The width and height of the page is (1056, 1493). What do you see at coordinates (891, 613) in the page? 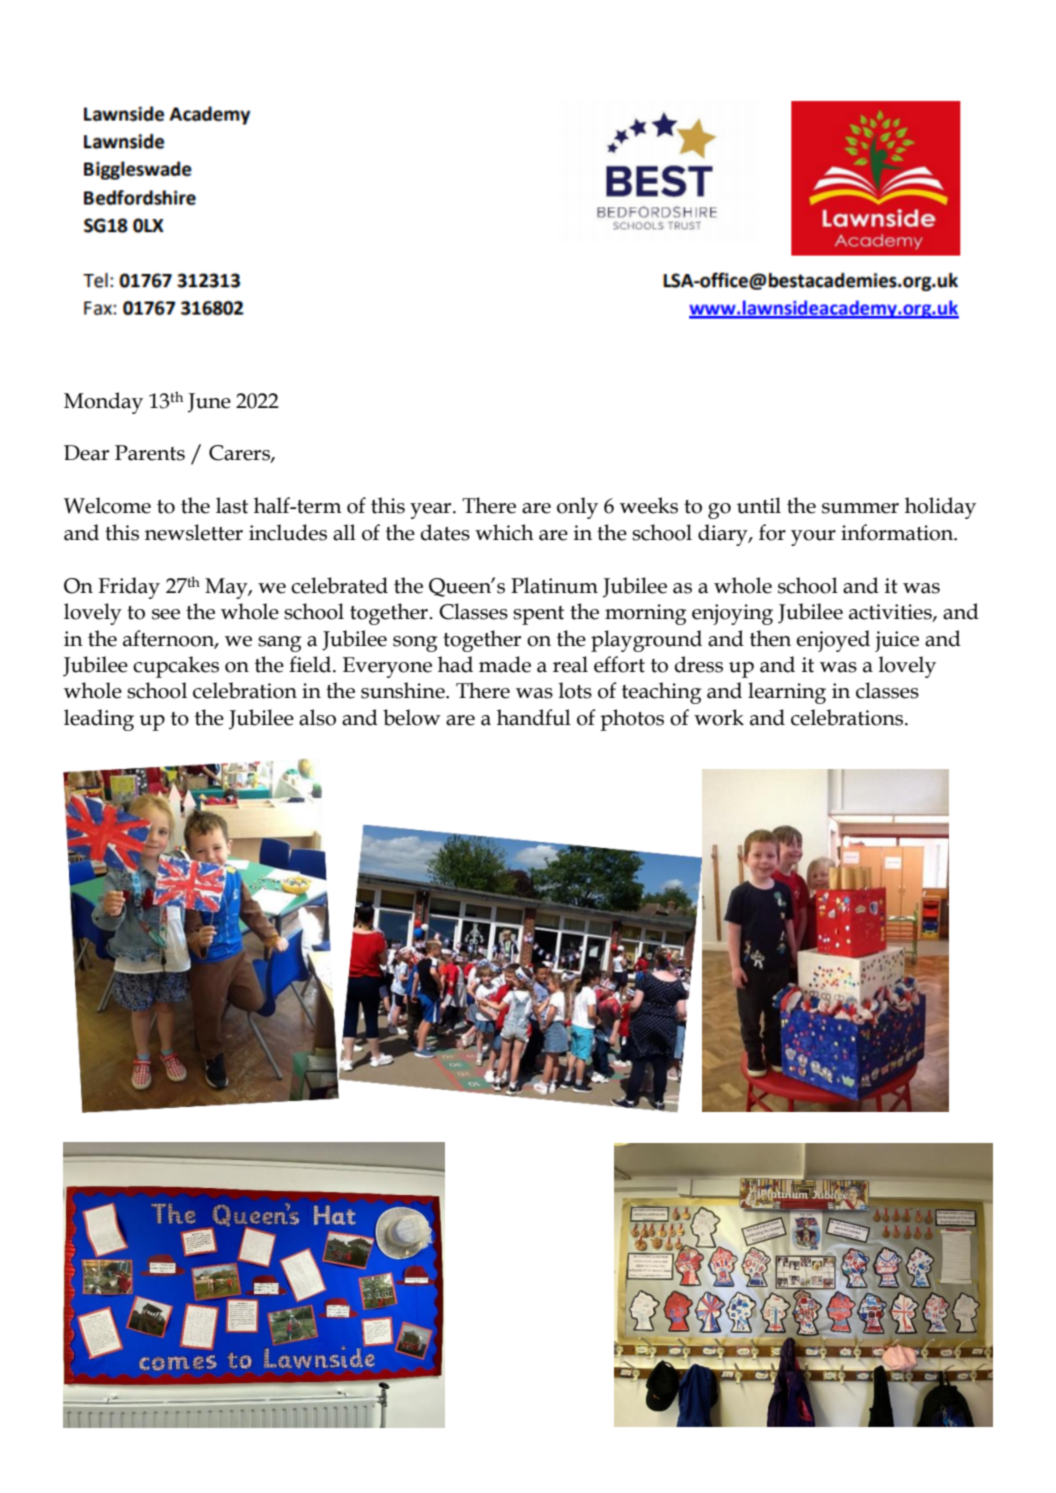
I see `activities` at bounding box center [891, 613].
